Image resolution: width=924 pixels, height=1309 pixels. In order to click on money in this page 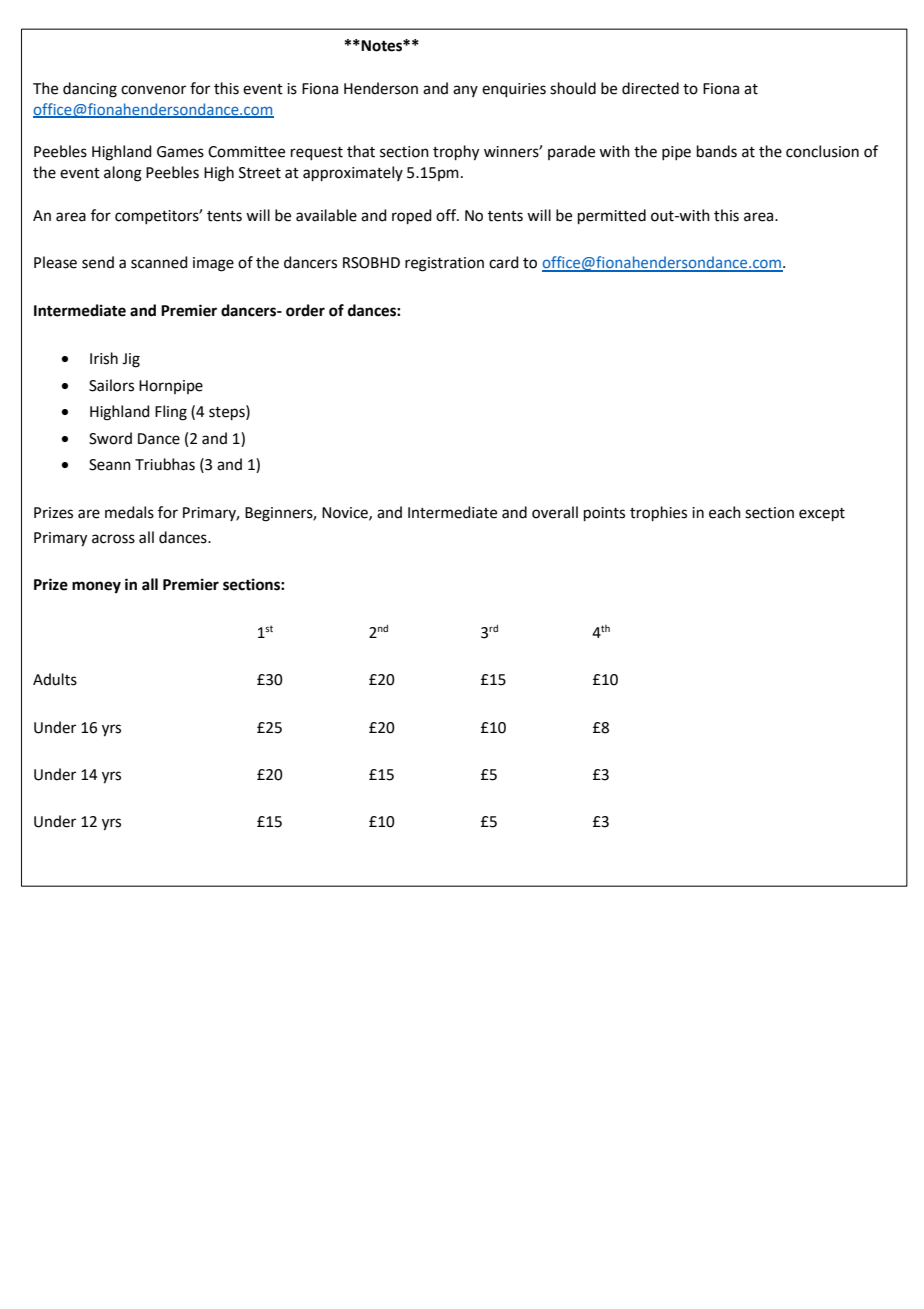, I will do `click(96, 587)`.
